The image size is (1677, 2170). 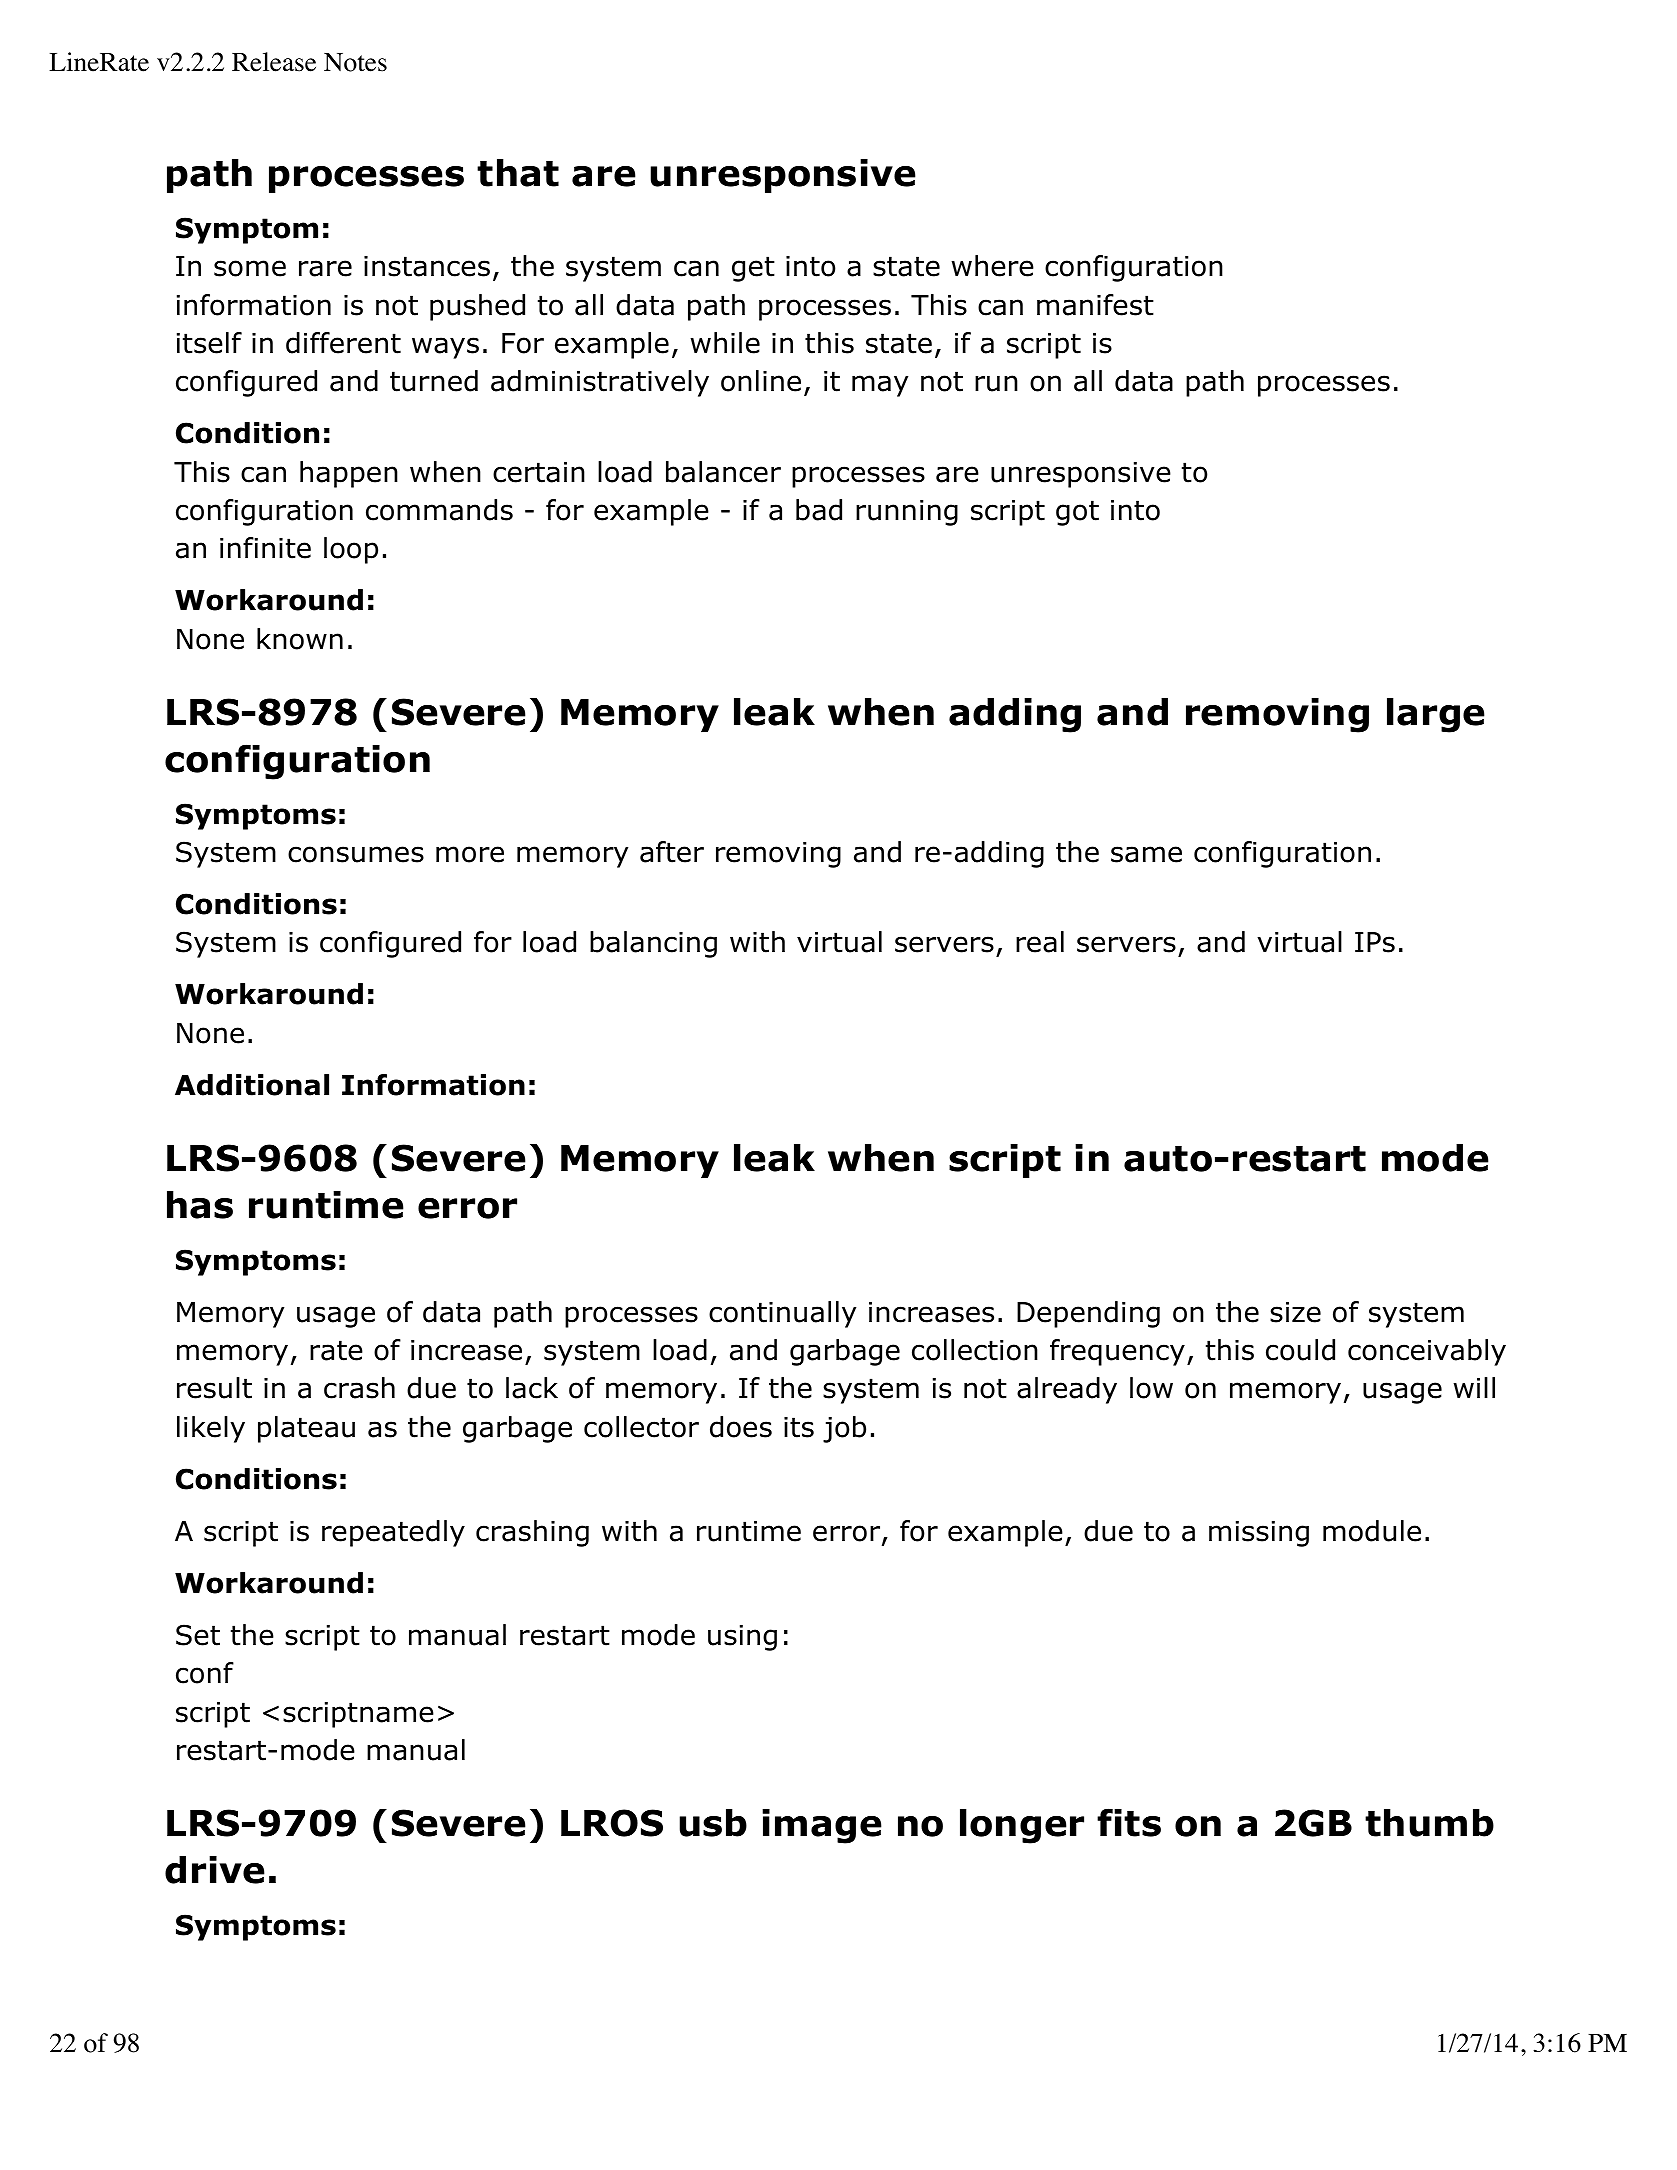 What do you see at coordinates (1095, 305) in the screenshot?
I see `manifest` at bounding box center [1095, 305].
